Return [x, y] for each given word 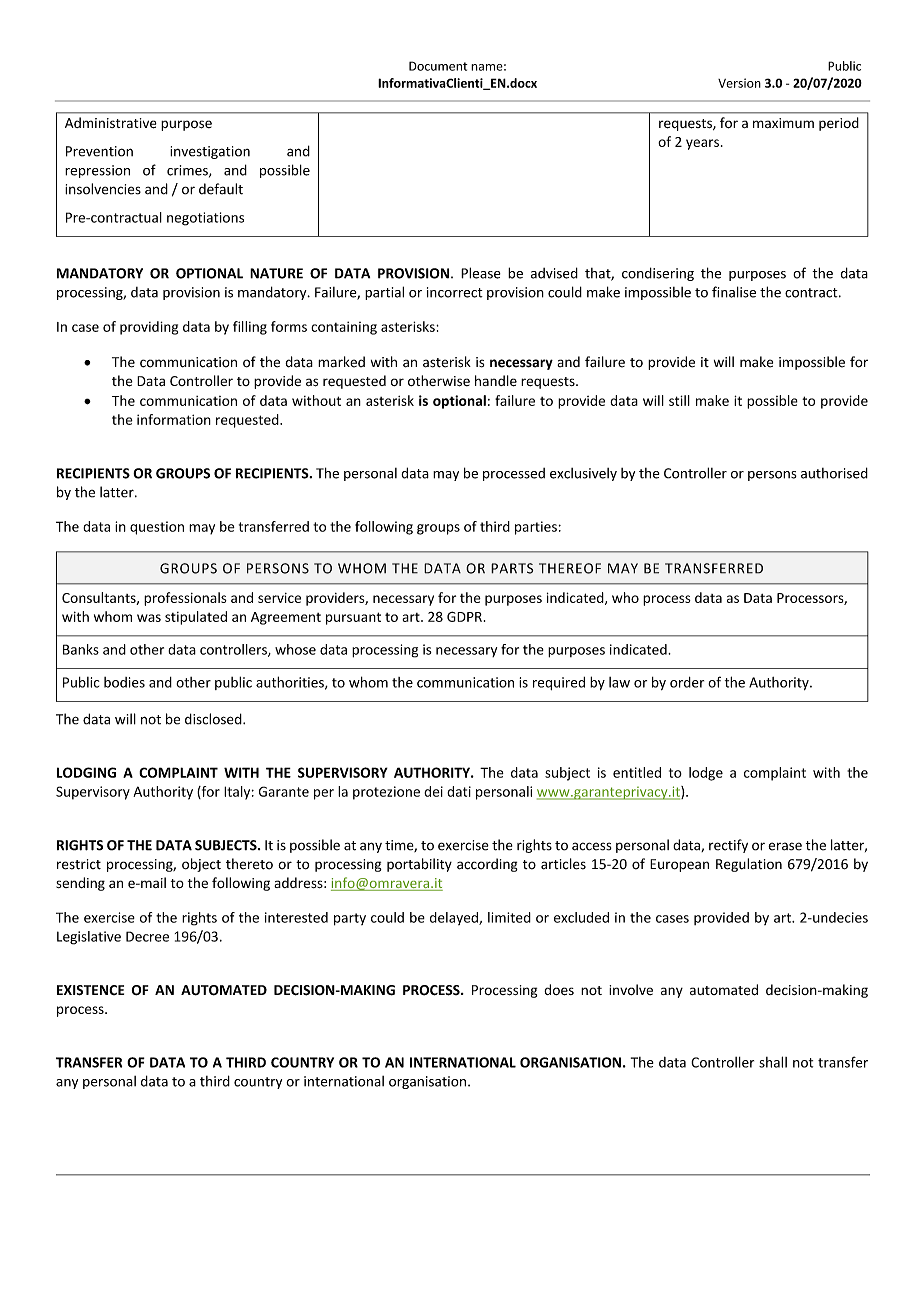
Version [739, 83]
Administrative [111, 123]
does [559, 990]
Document [438, 66]
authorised [834, 473]
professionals [185, 599]
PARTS [512, 568]
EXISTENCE [90, 990]
